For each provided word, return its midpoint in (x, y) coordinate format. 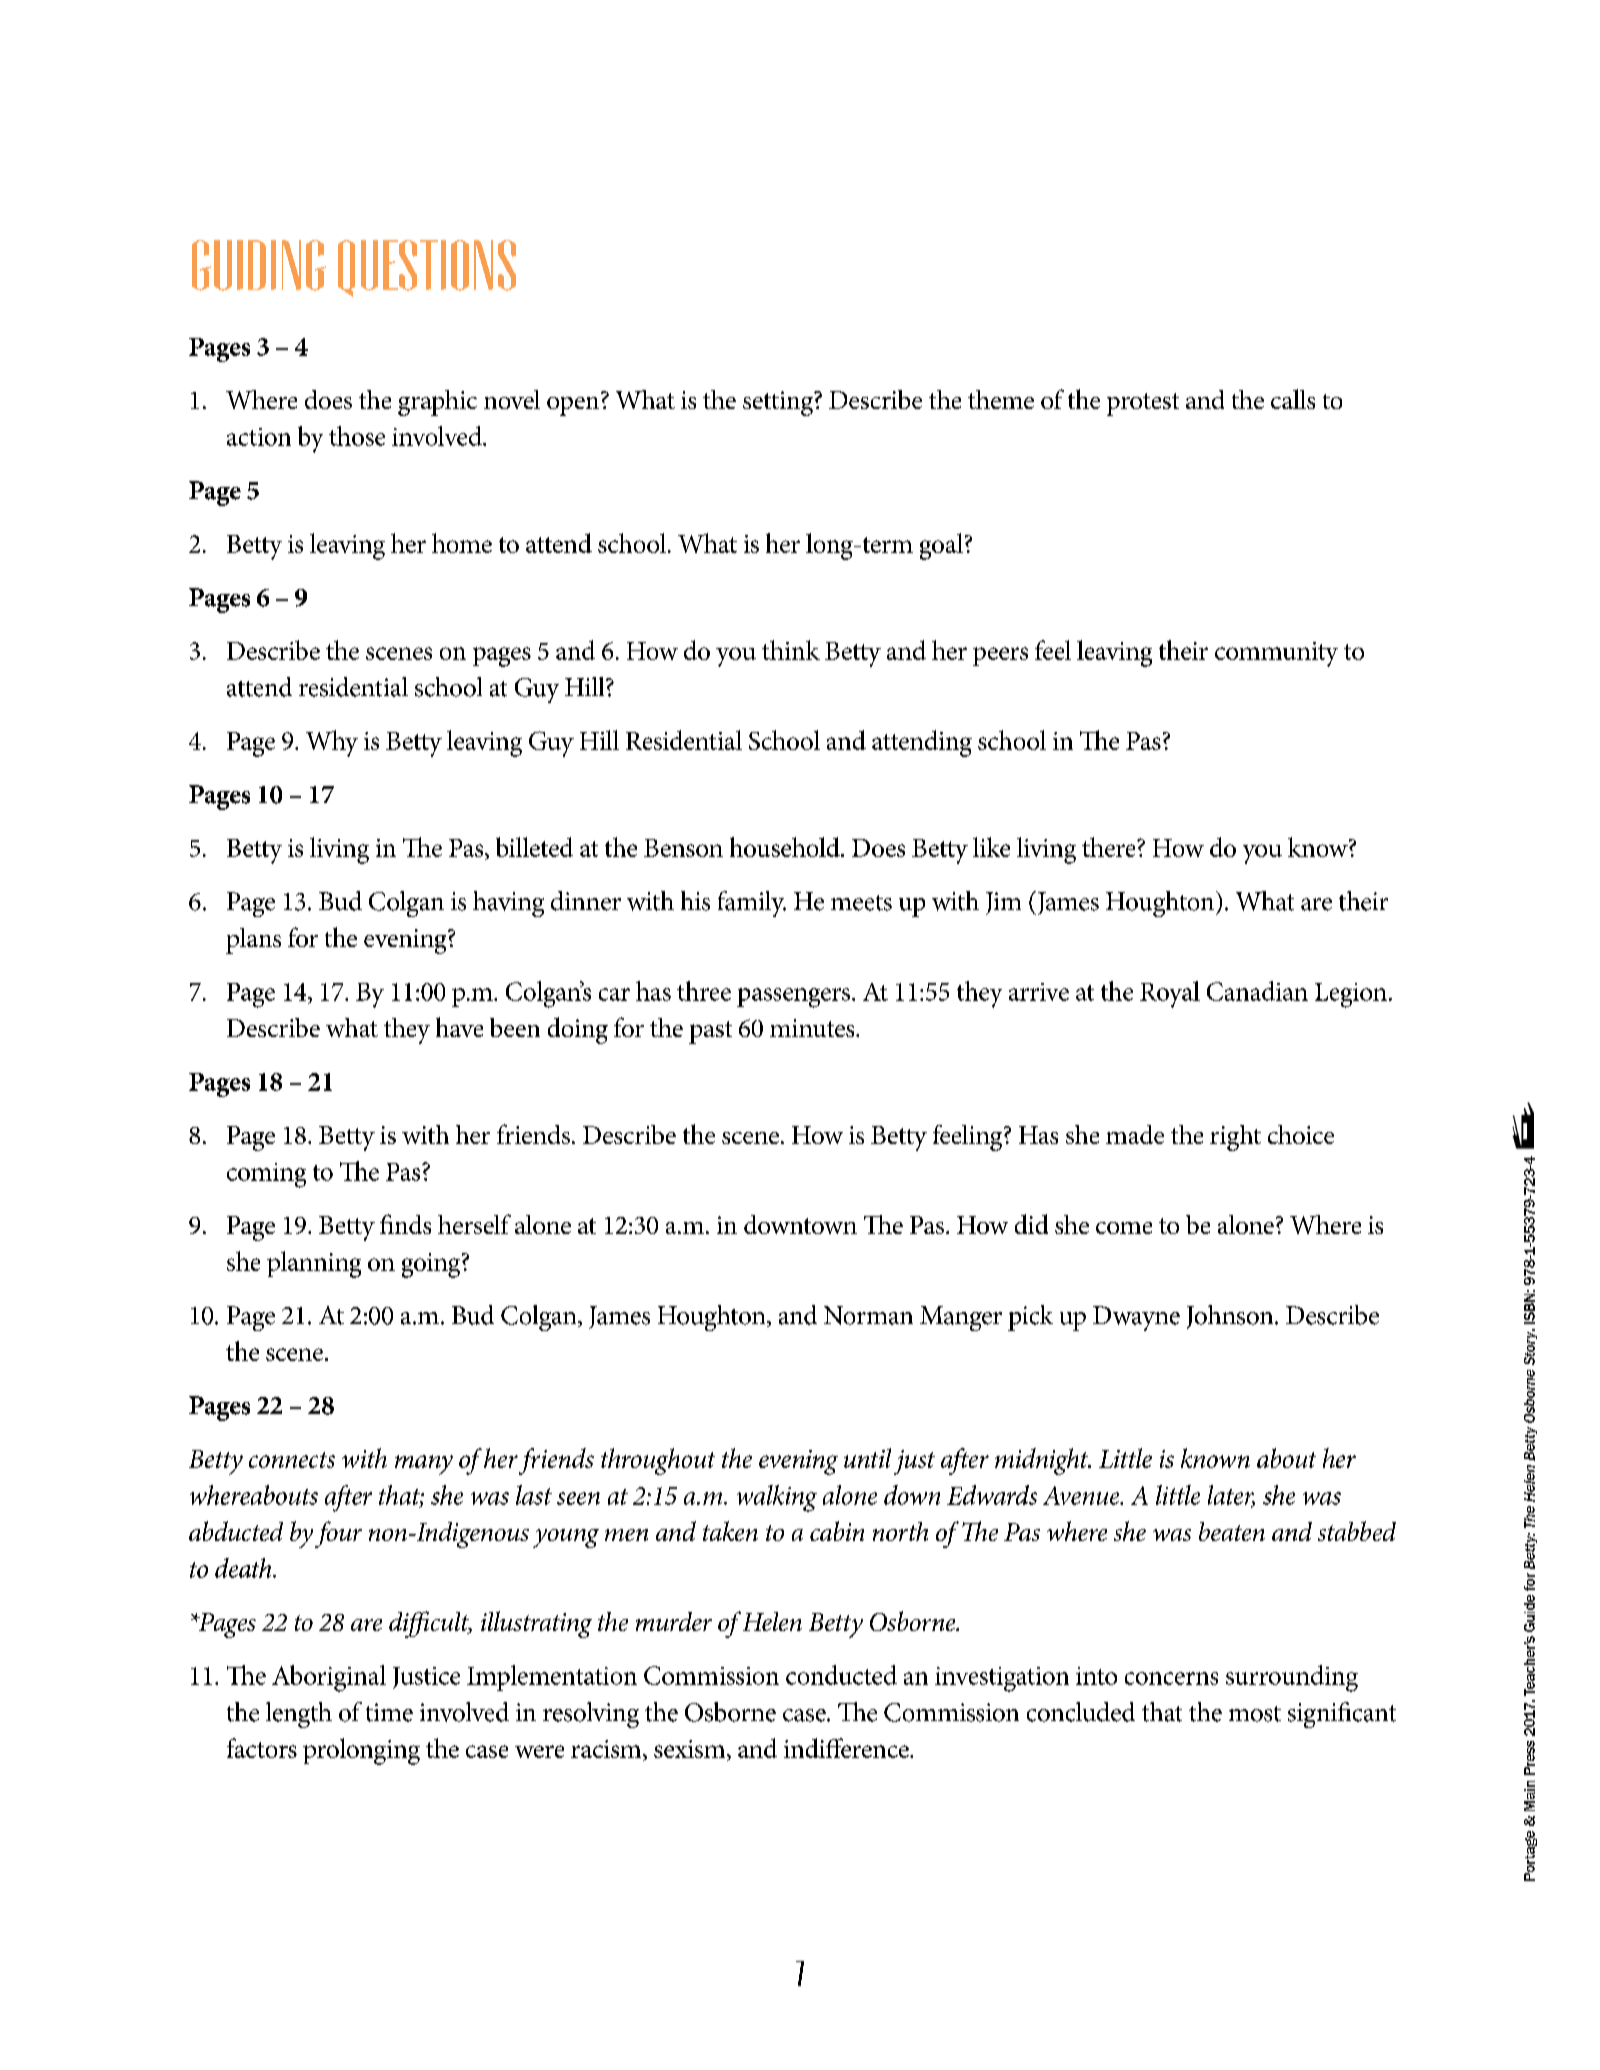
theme (1001, 399)
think (791, 650)
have (459, 1027)
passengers (795, 998)
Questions (427, 268)
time (389, 1712)
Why (332, 743)
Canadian (1257, 991)
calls (1293, 399)
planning (314, 1264)
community (1276, 654)
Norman (868, 1315)
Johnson (1231, 1317)
